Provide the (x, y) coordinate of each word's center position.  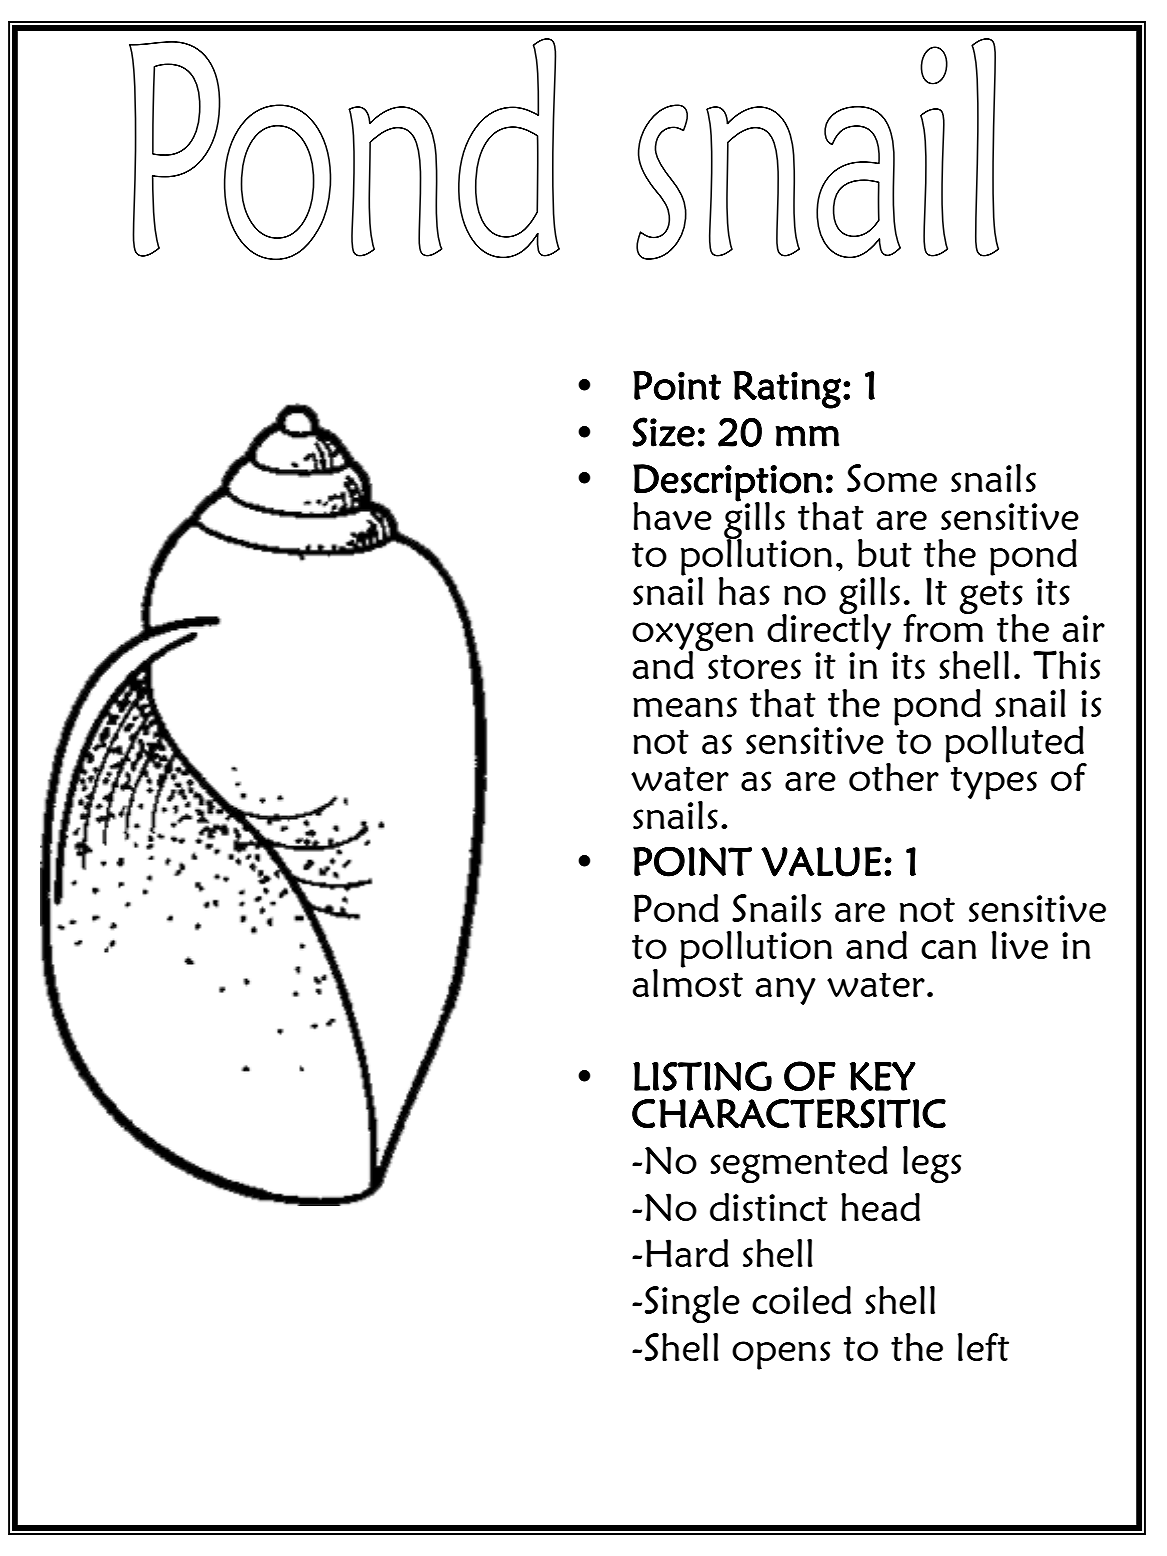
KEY (883, 1076)
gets (991, 598)
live (1020, 945)
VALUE (821, 862)
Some (892, 478)
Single (692, 1304)
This (1066, 664)
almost (688, 981)
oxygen (693, 637)
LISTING (702, 1076)
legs (932, 1164)
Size (663, 432)
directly (829, 630)
